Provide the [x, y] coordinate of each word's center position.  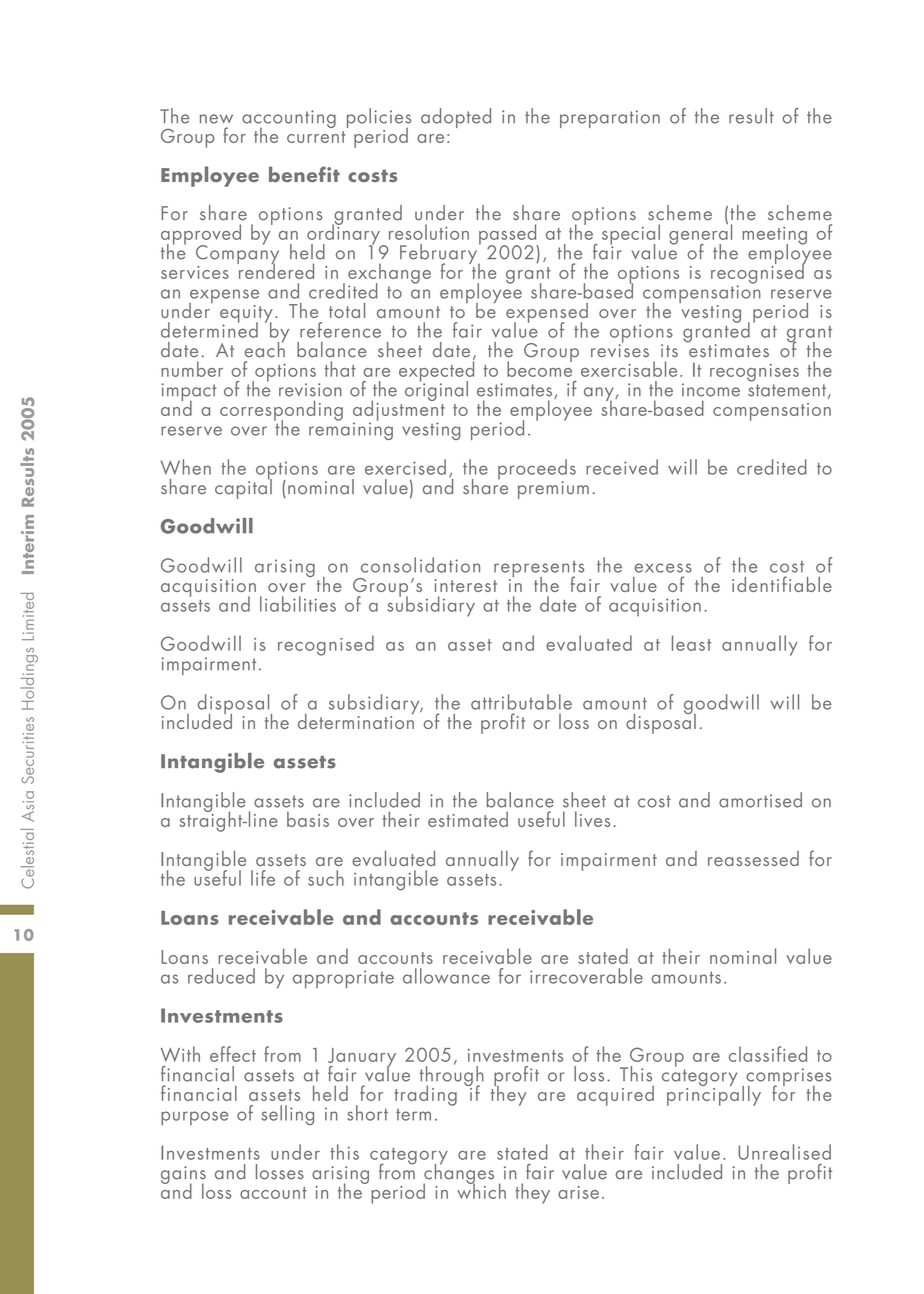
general [700, 234]
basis [308, 819]
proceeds [537, 470]
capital [243, 487]
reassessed [753, 858]
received [622, 467]
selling [287, 1115]
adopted [456, 118]
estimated [468, 819]
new [216, 119]
